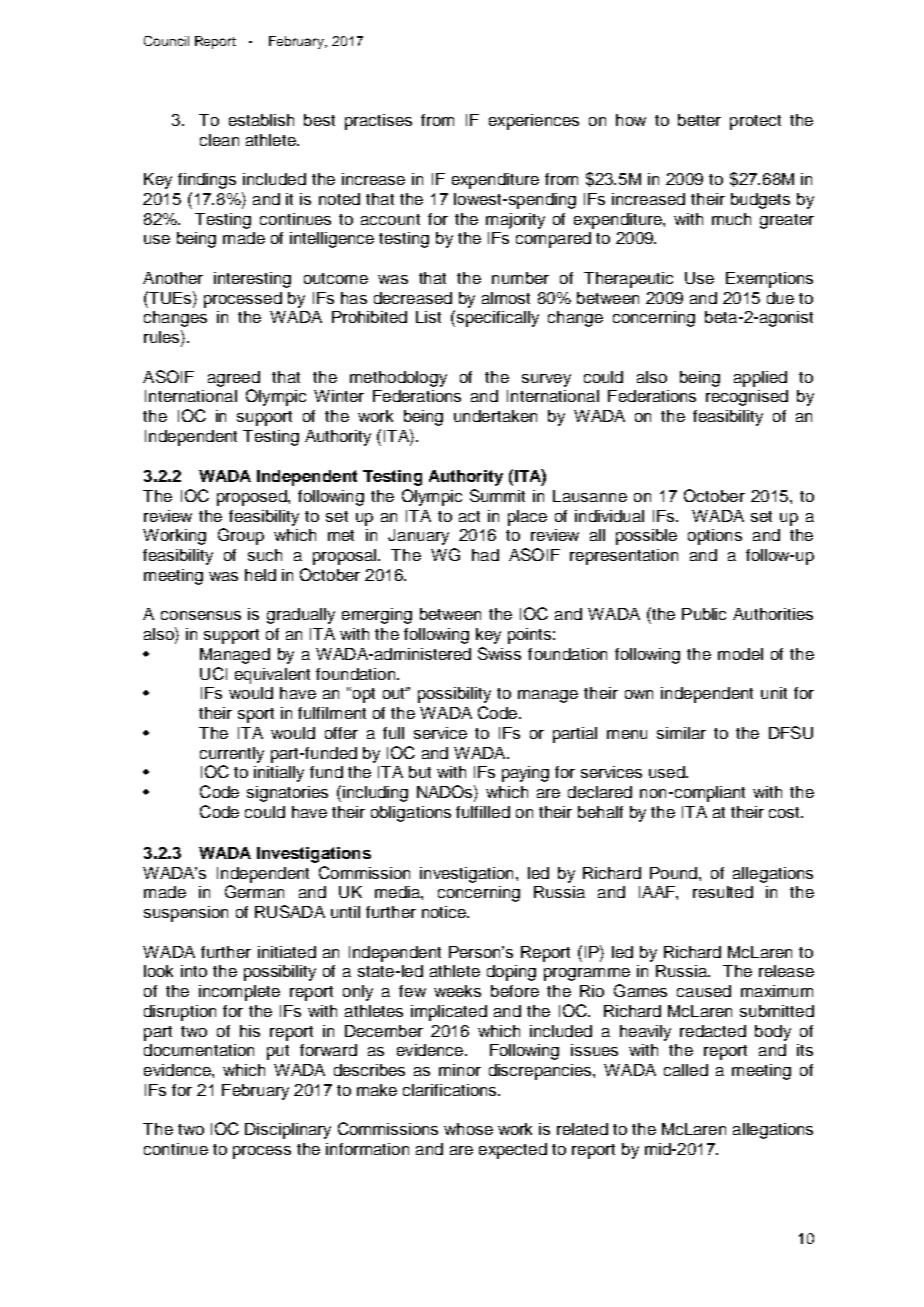 This screenshot has width=924, height=1307. I want to click on establish, so click(261, 120).
